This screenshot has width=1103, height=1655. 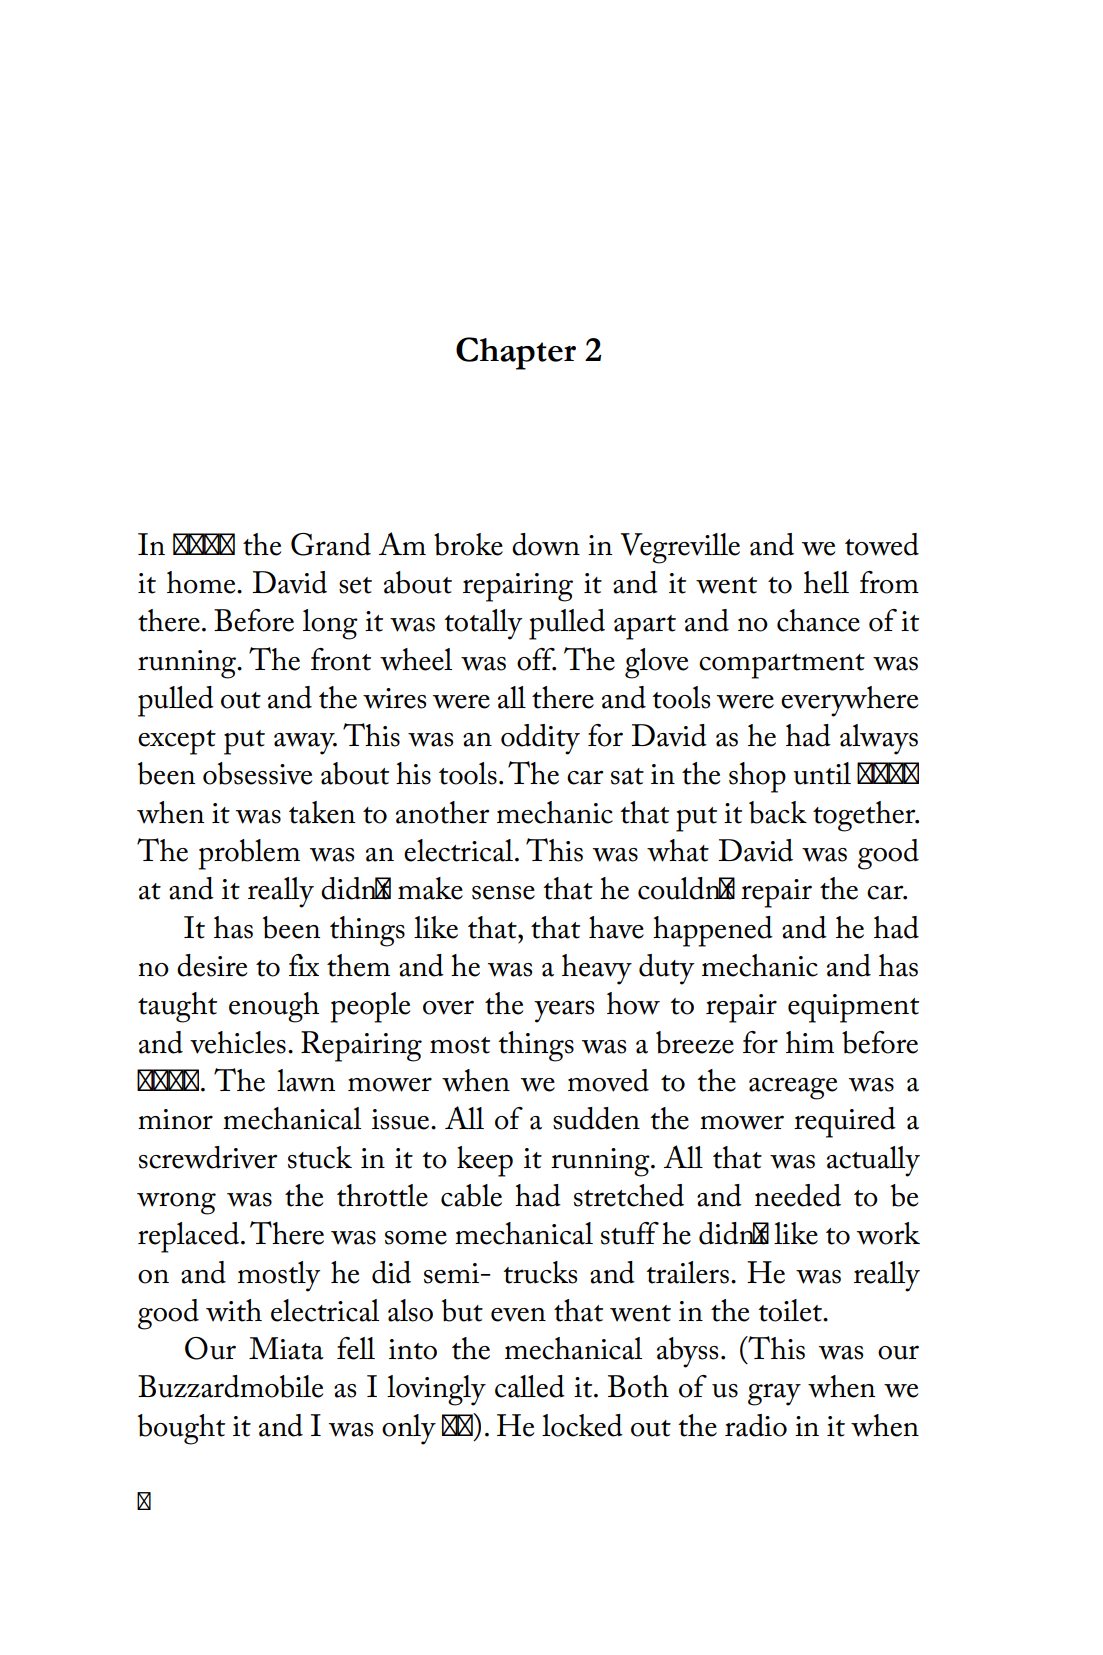 What do you see at coordinates (331, 544) in the screenshot?
I see `Grand` at bounding box center [331, 544].
